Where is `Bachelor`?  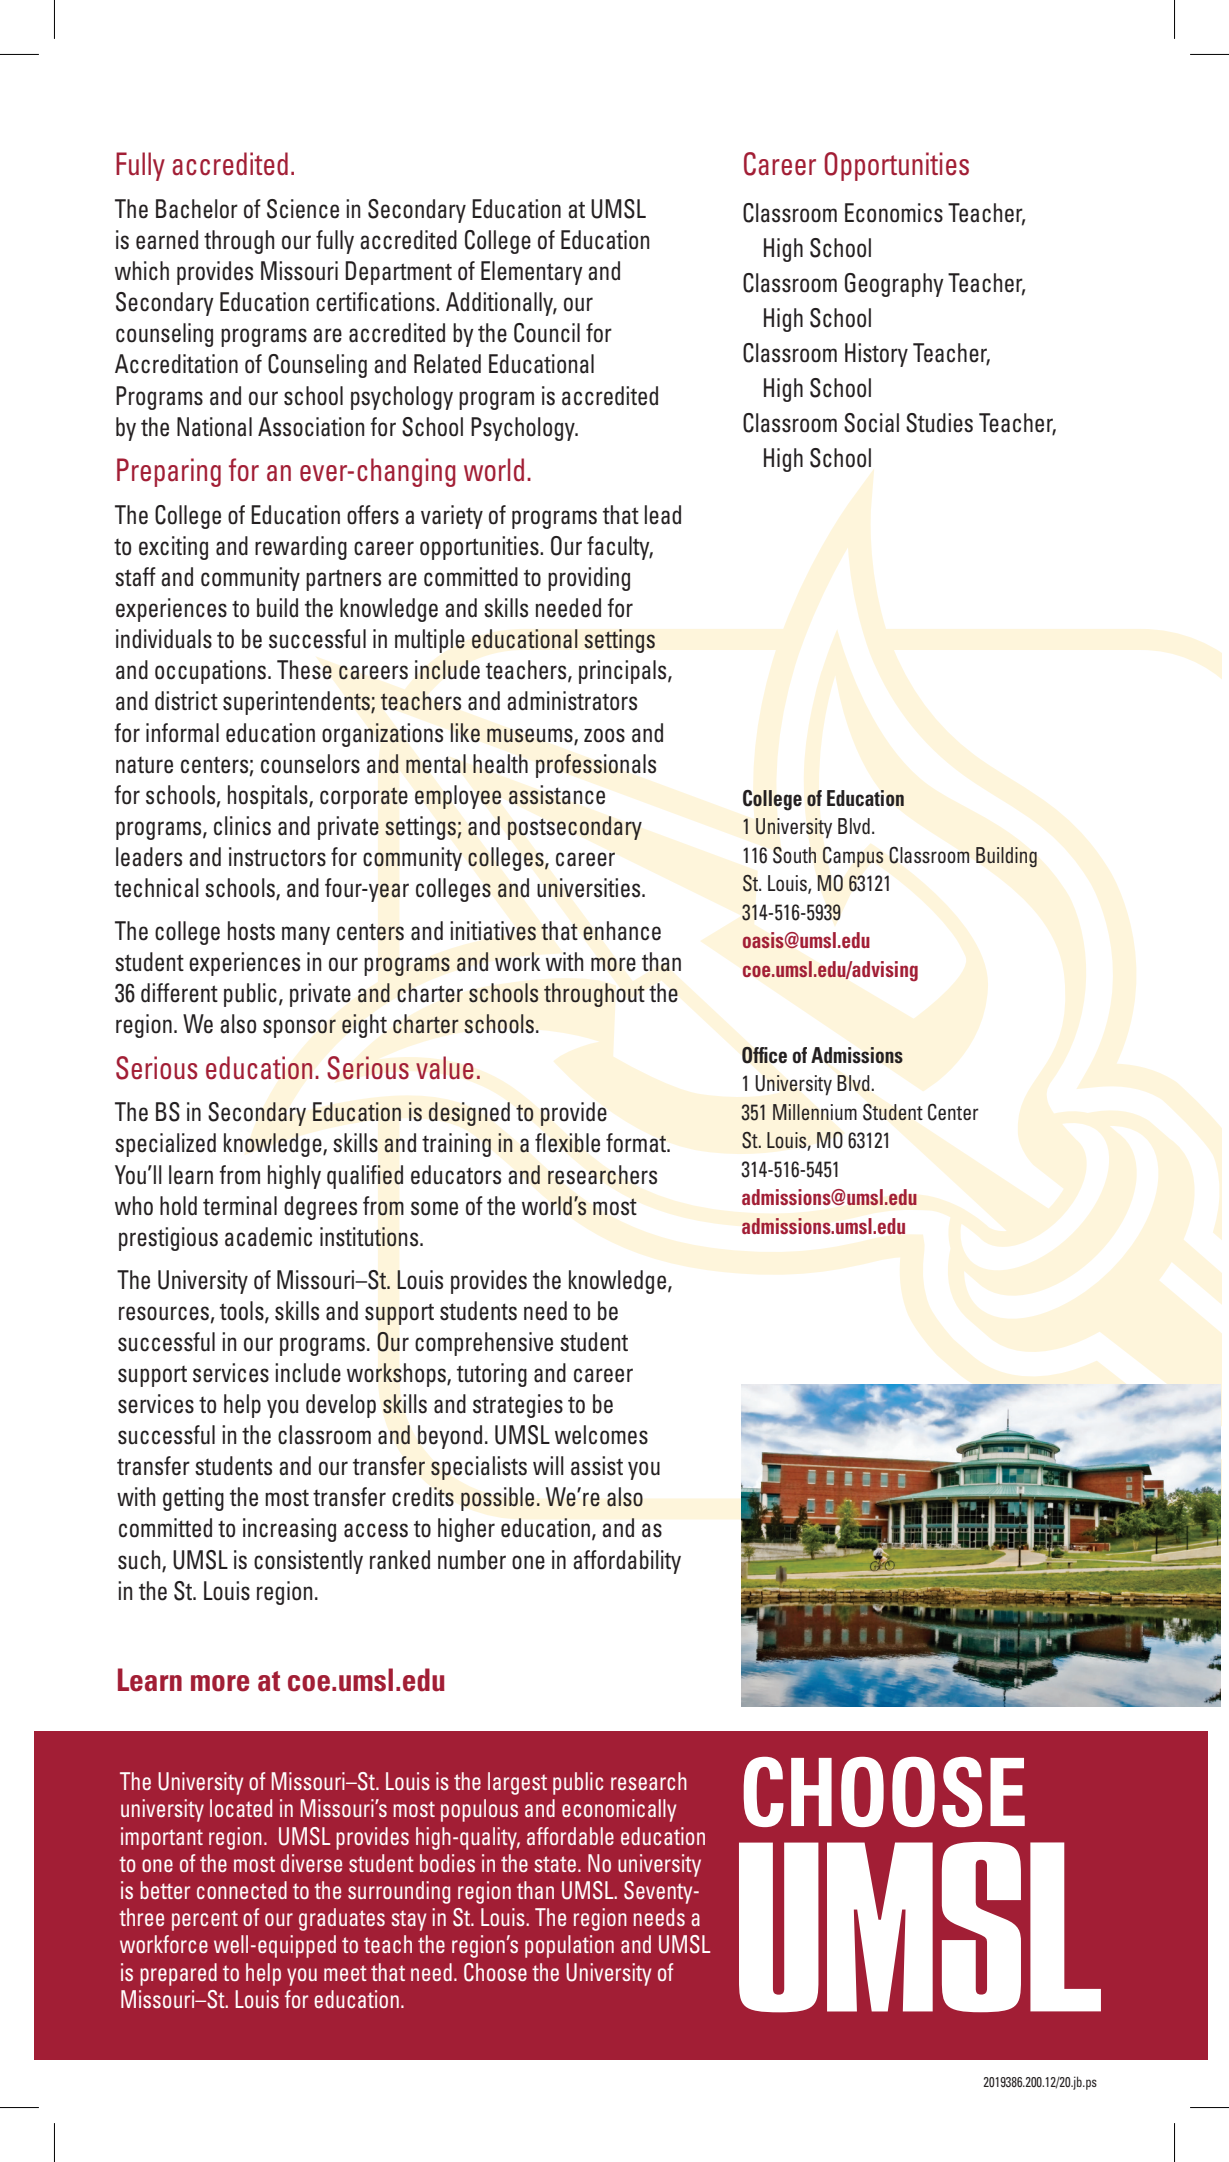
Bachelor is located at coordinates (197, 209).
